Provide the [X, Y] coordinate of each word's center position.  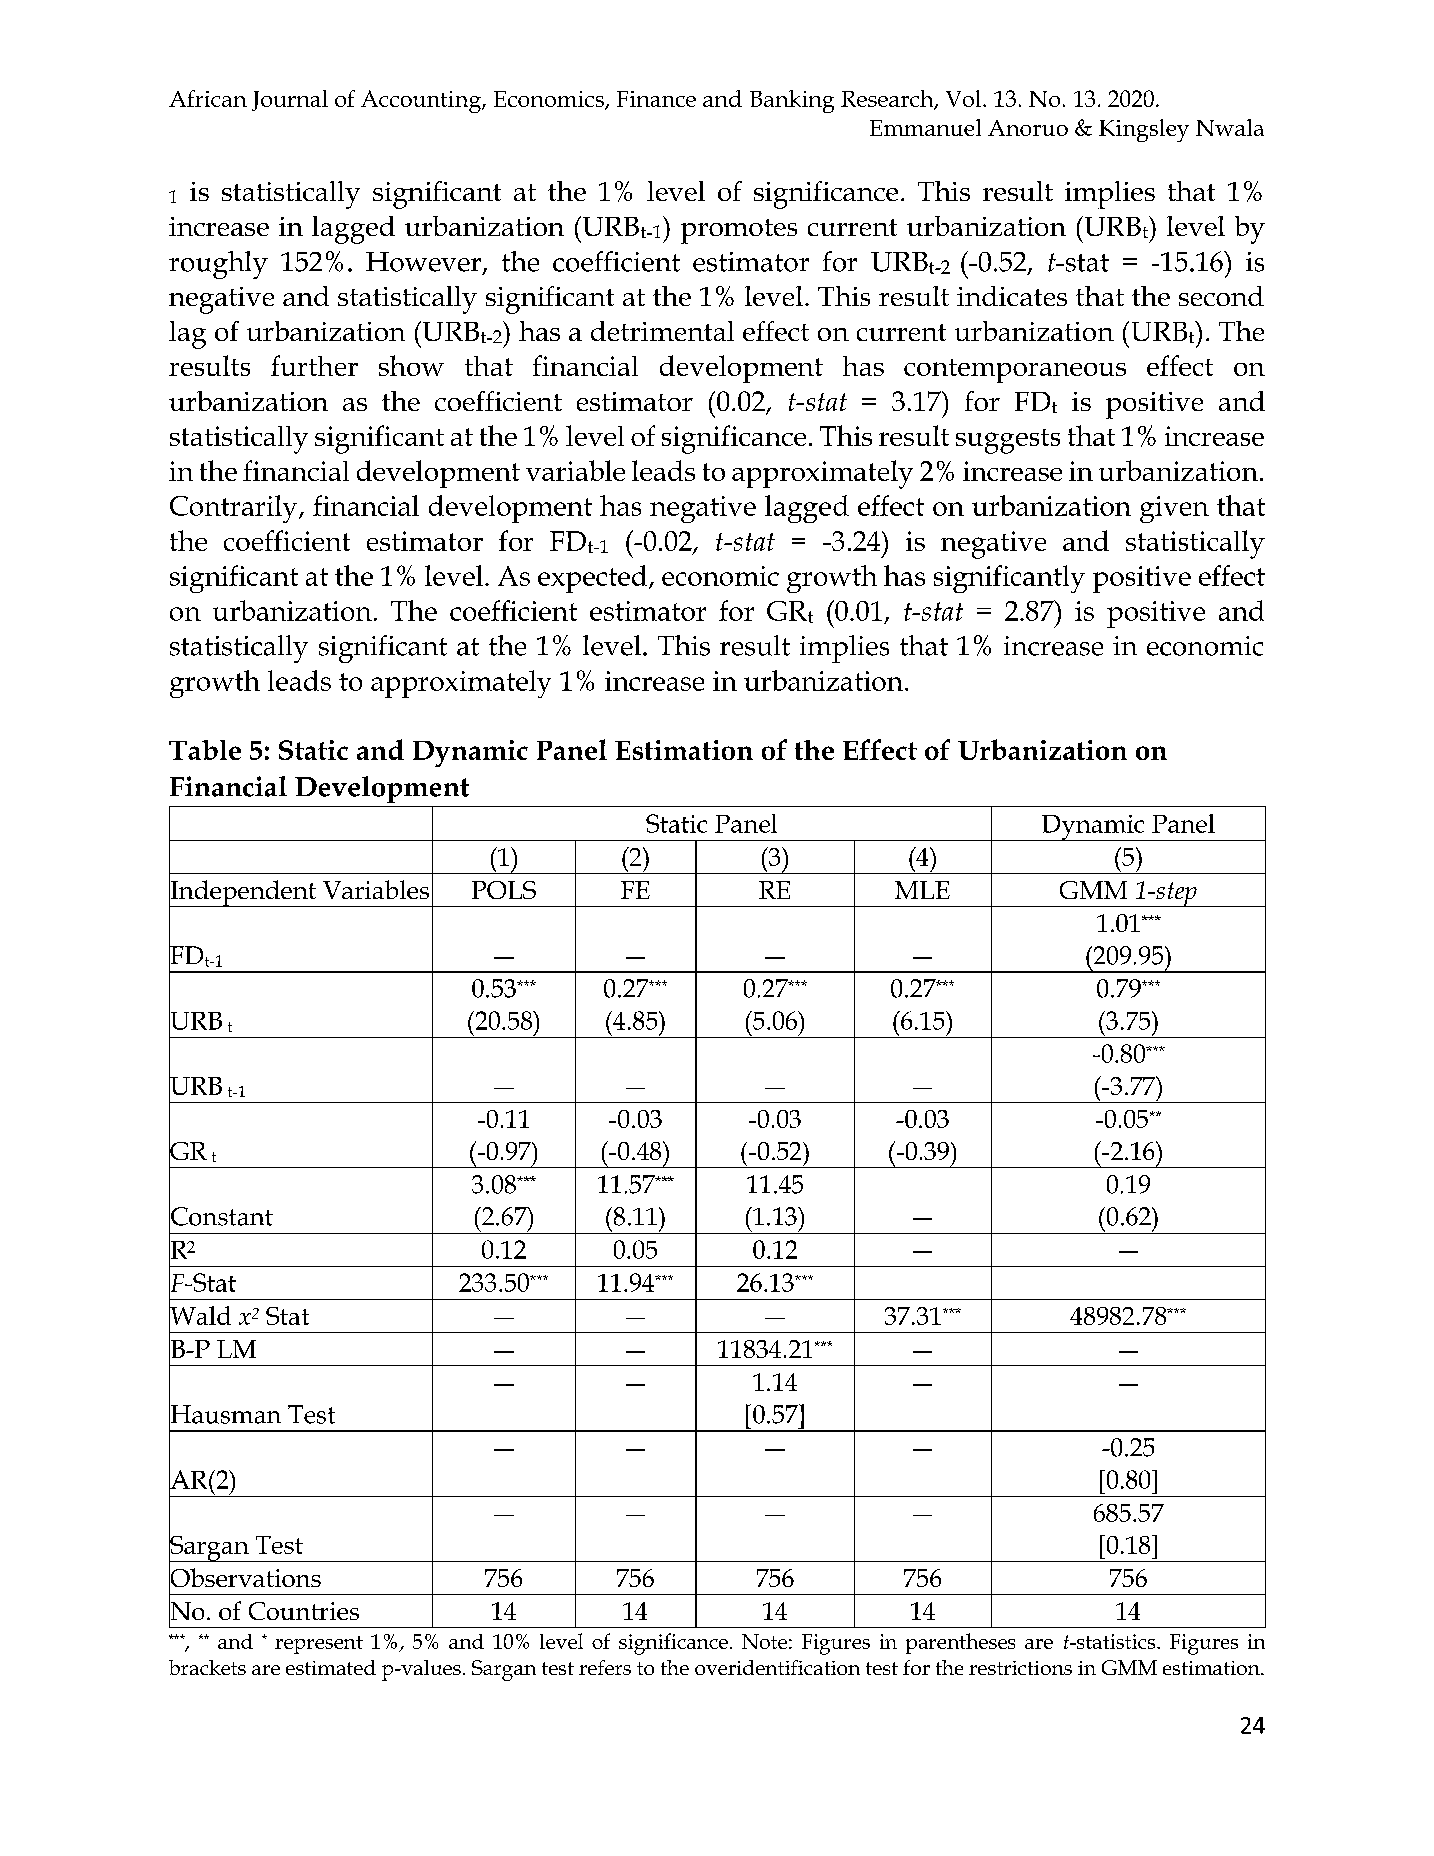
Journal [290, 100]
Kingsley [1144, 130]
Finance [656, 99]
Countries [304, 1611]
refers [605, 1667]
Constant [221, 1216]
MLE [922, 890]
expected [594, 579]
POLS [504, 890]
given [1174, 509]
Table [205, 750]
